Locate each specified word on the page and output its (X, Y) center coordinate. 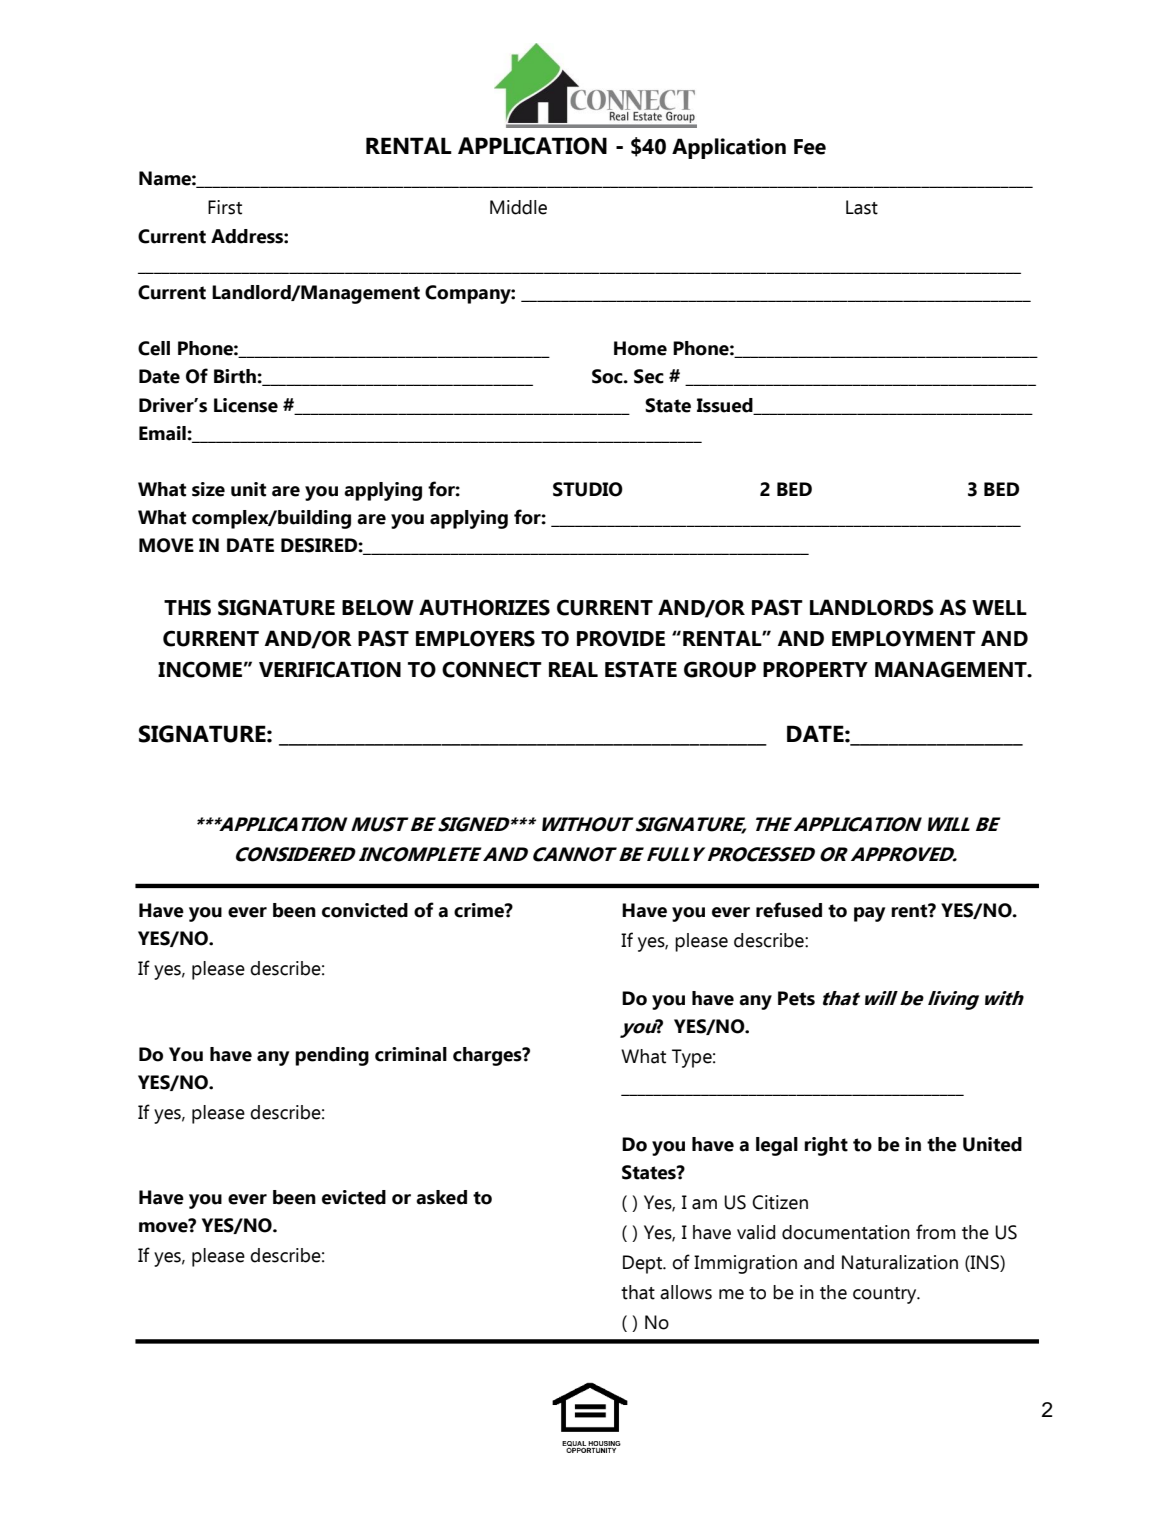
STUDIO (588, 489)
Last (862, 207)
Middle (518, 207)
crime (480, 910)
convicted (365, 910)
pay (869, 914)
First (225, 207)
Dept (644, 1264)
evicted (354, 1197)
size (208, 489)
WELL (999, 607)
